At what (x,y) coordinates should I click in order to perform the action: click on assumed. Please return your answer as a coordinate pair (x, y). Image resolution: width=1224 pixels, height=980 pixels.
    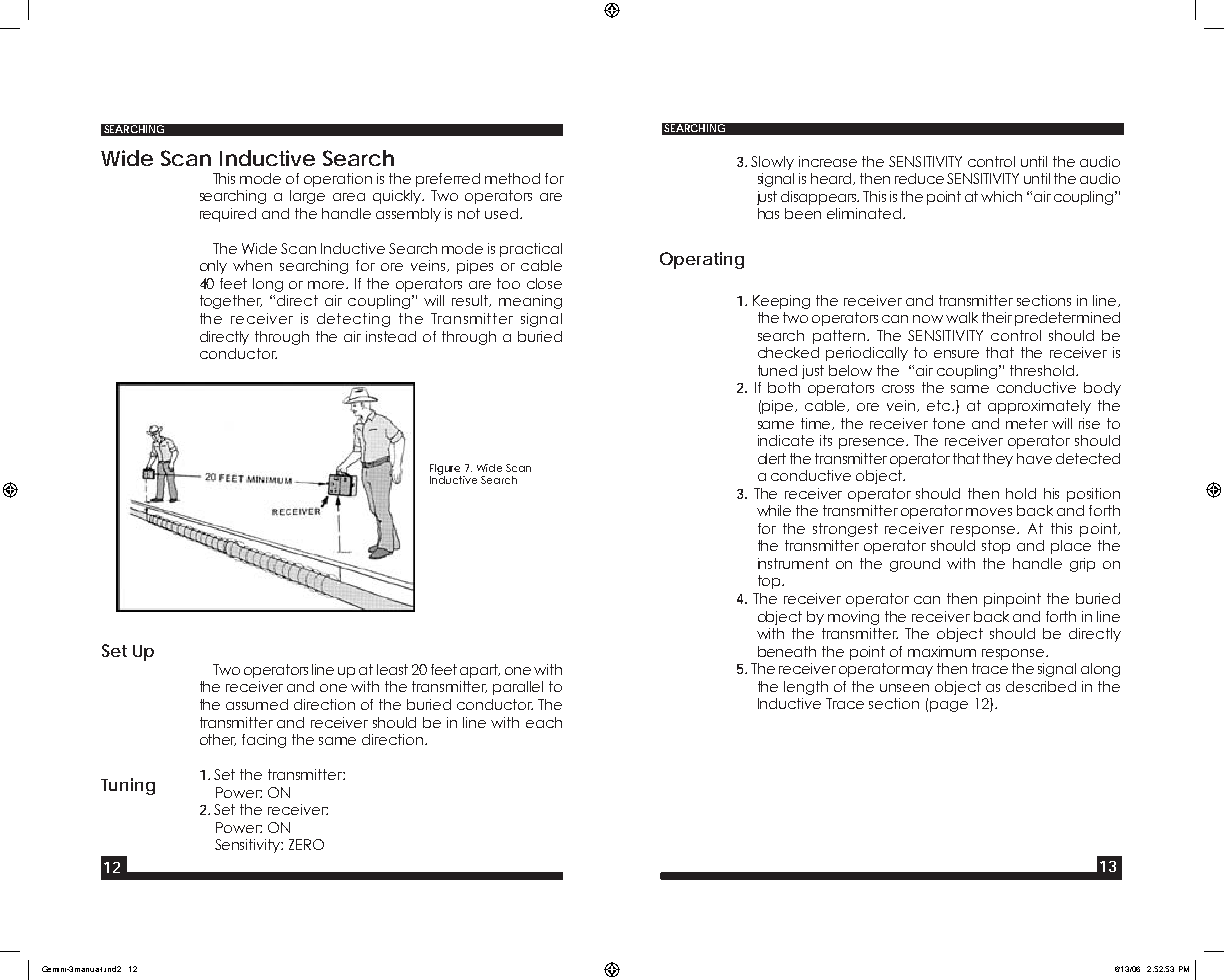
    Looking at the image, I should click on (257, 704).
